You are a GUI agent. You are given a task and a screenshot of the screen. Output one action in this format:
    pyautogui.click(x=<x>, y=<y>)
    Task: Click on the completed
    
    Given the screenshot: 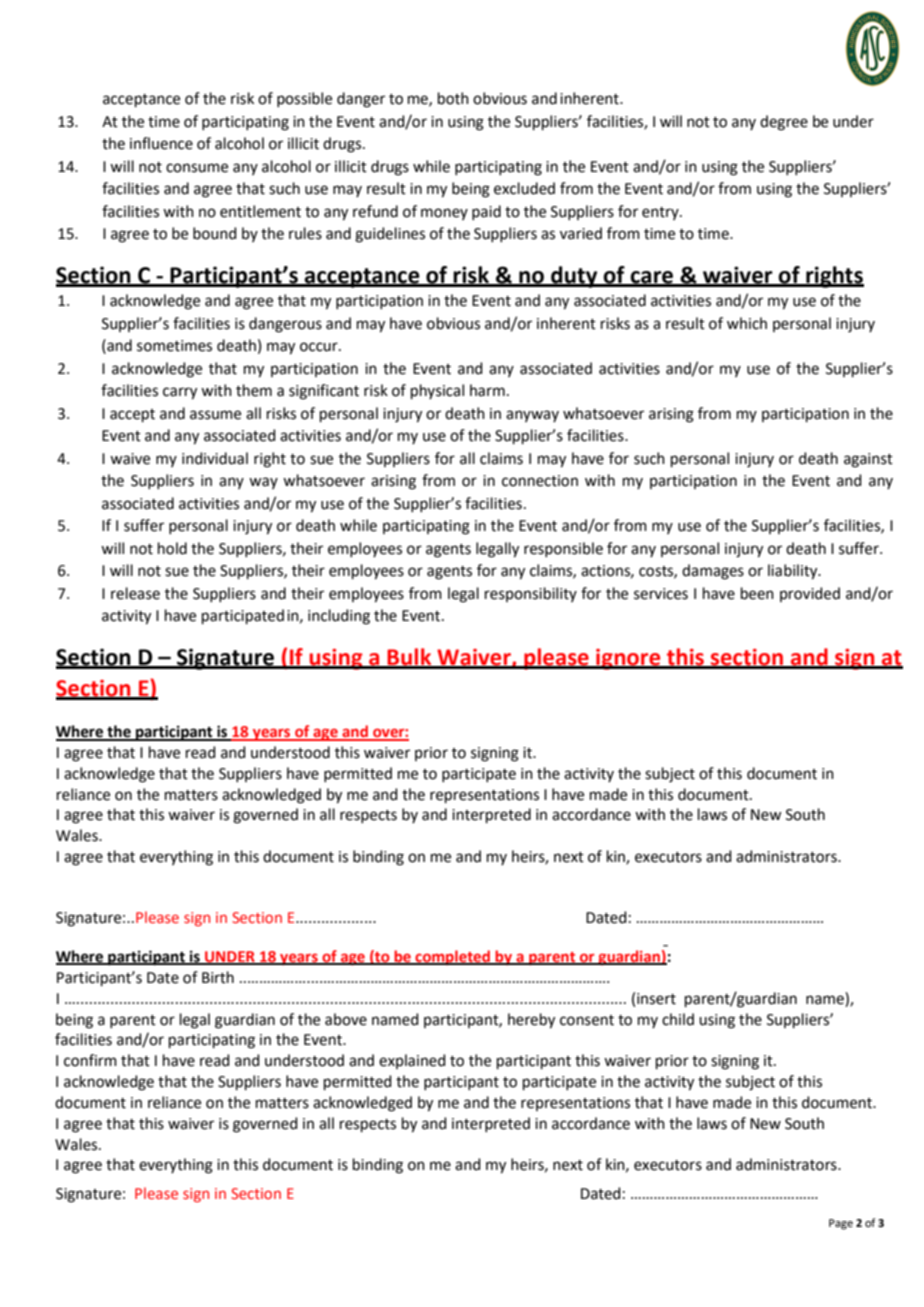 What is the action you would take?
    pyautogui.click(x=452, y=957)
